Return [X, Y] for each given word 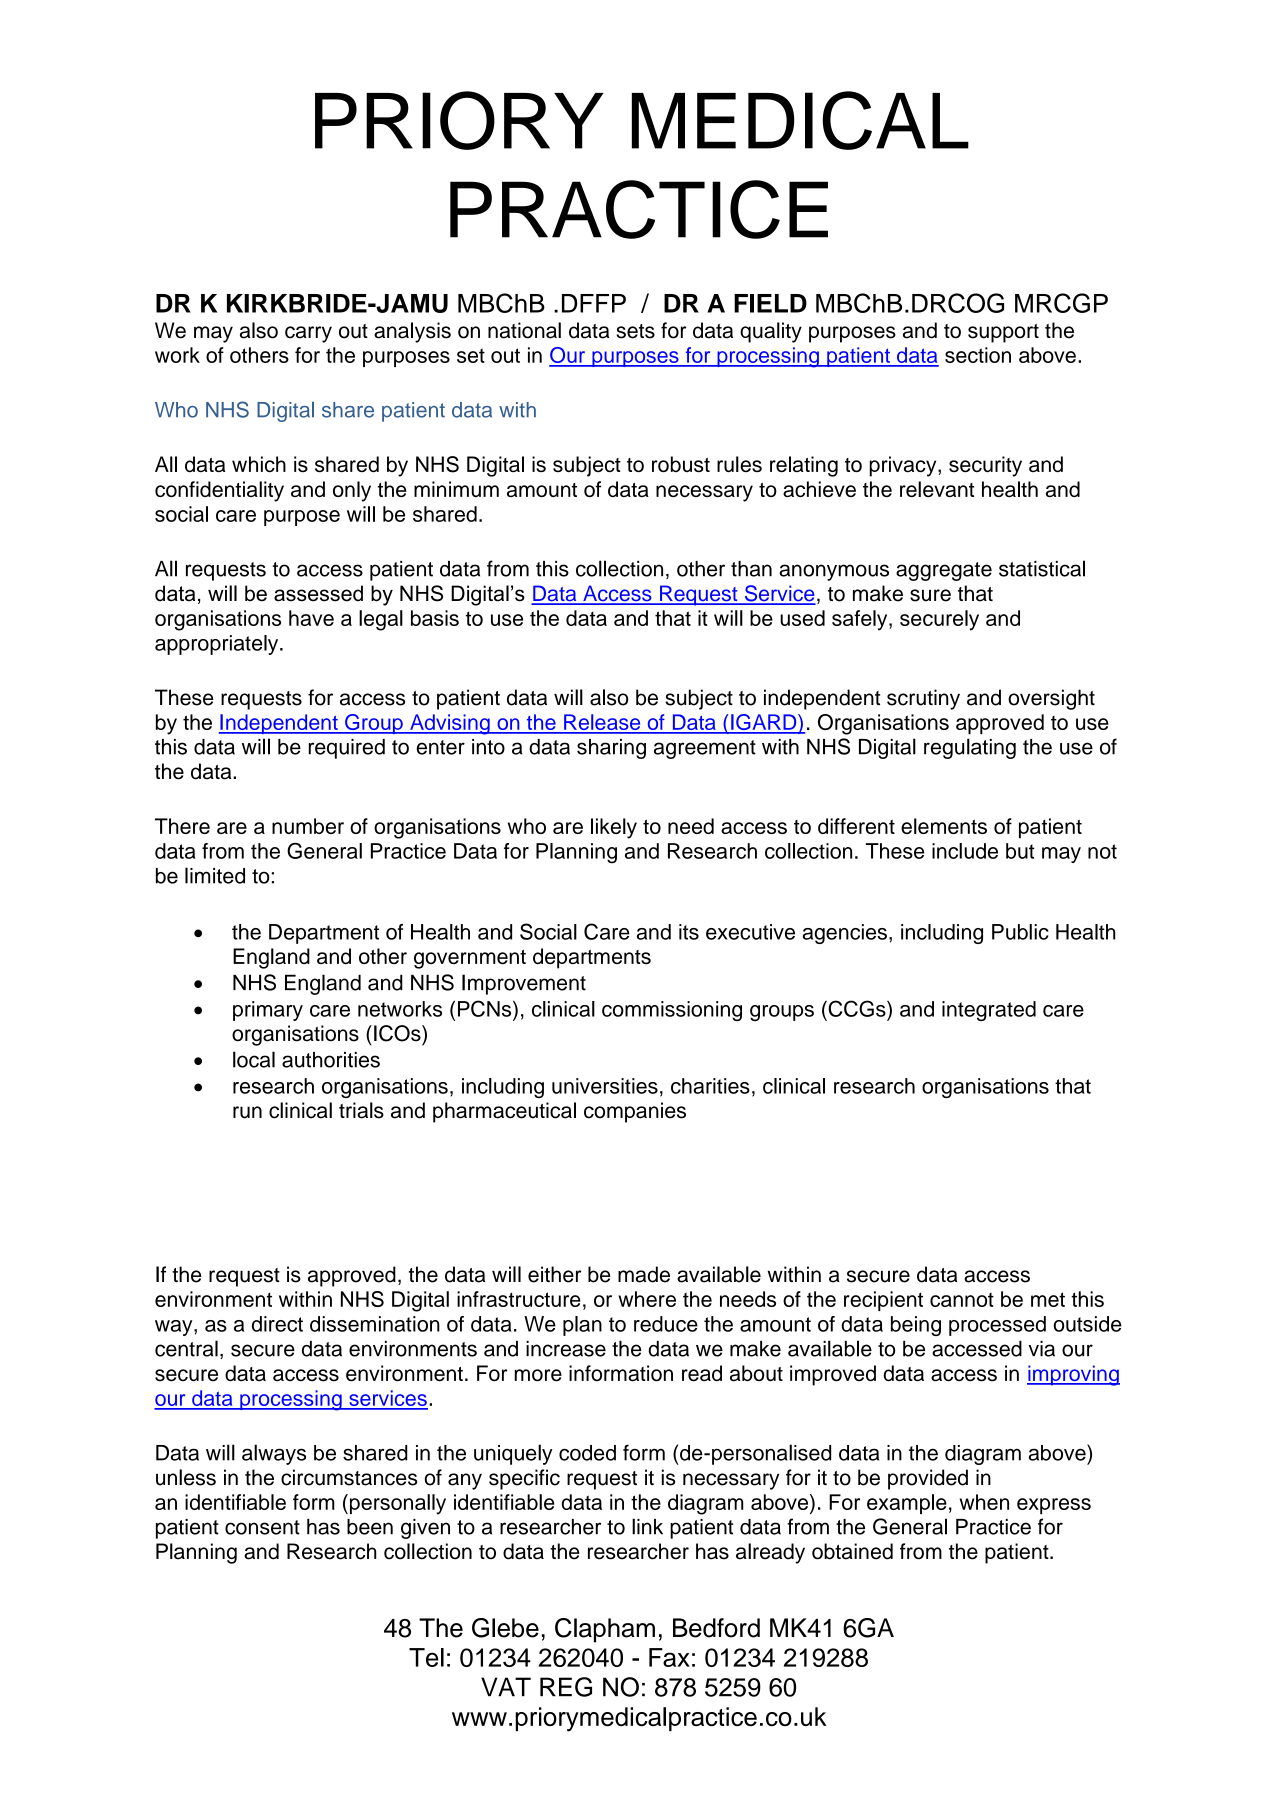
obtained [852, 1551]
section [978, 355]
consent [262, 1527]
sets [636, 331]
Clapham [605, 1630]
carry [308, 334]
